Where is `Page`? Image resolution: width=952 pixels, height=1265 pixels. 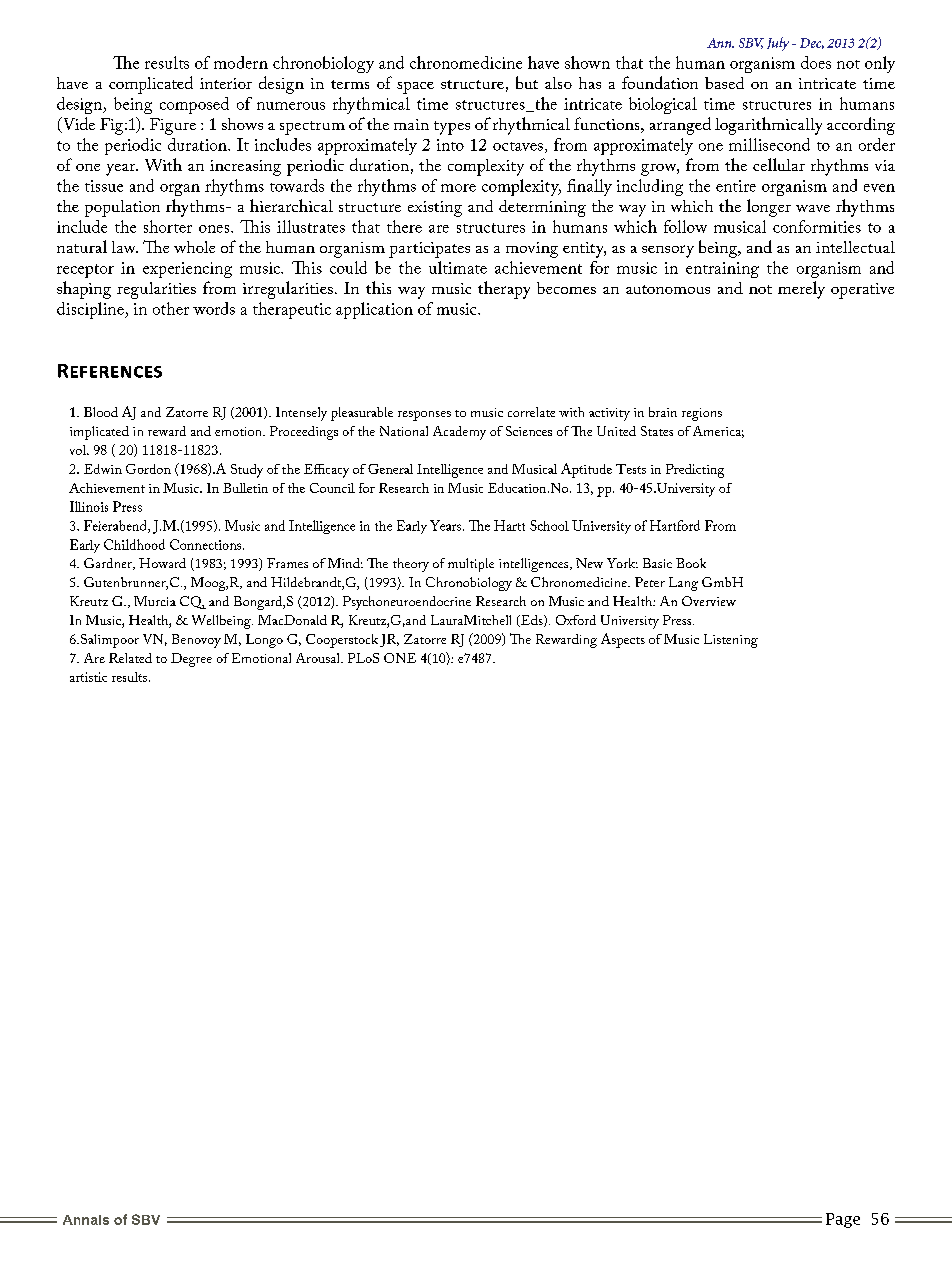
Page is located at coordinates (843, 1220).
